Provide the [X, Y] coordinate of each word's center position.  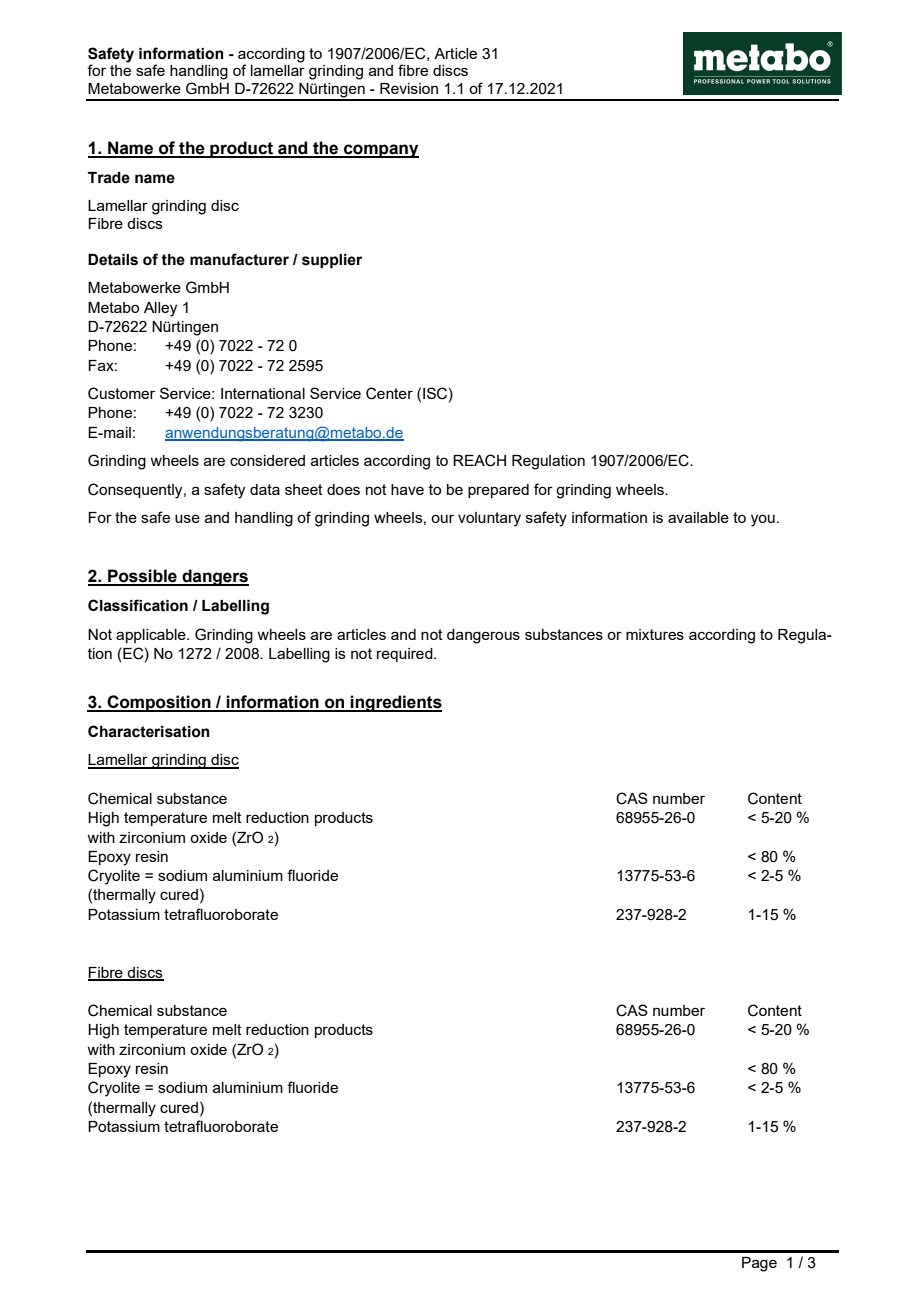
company [380, 151]
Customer [121, 393]
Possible [142, 577]
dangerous [483, 636]
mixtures [655, 634]
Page [759, 1264]
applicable [152, 636]
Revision [409, 88]
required [406, 655]
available [698, 517]
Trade [109, 178]
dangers [214, 577]
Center [389, 393]
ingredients [395, 703]
